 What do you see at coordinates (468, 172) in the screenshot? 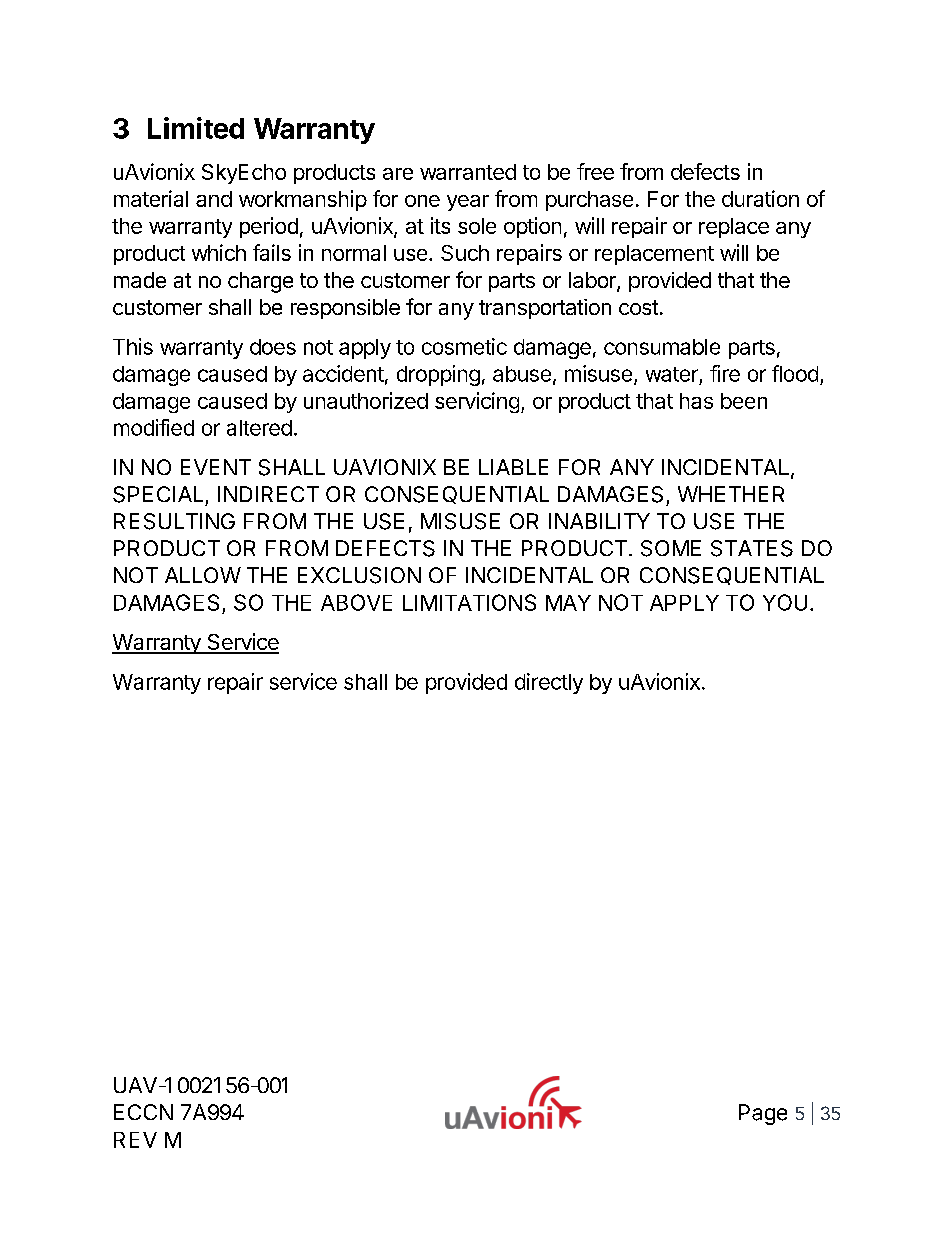
I see `warranted` at bounding box center [468, 172].
